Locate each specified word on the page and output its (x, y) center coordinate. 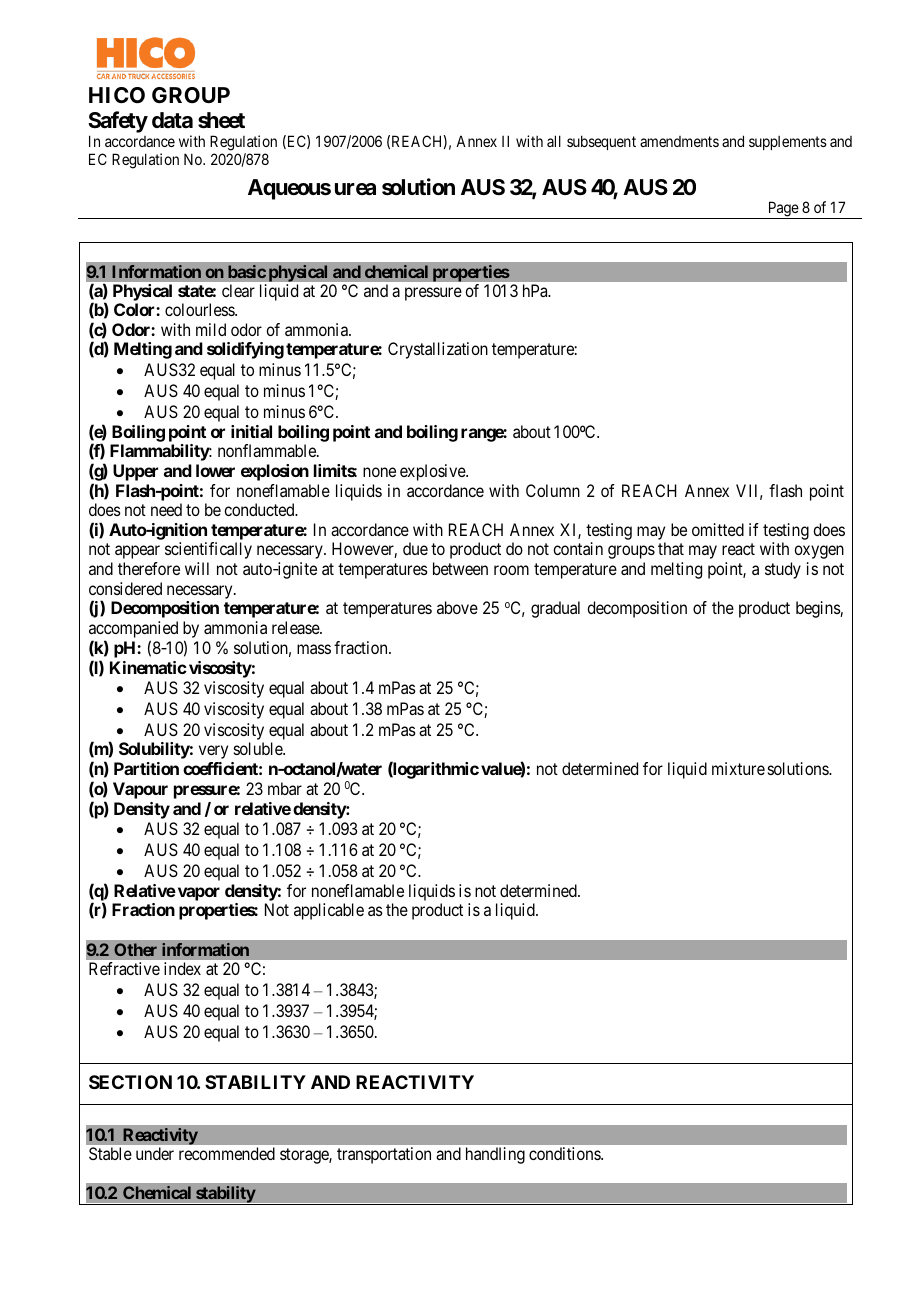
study (783, 570)
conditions (565, 1153)
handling (495, 1155)
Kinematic (148, 667)
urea (355, 189)
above (457, 607)
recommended (227, 1153)
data (172, 120)
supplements (788, 143)
